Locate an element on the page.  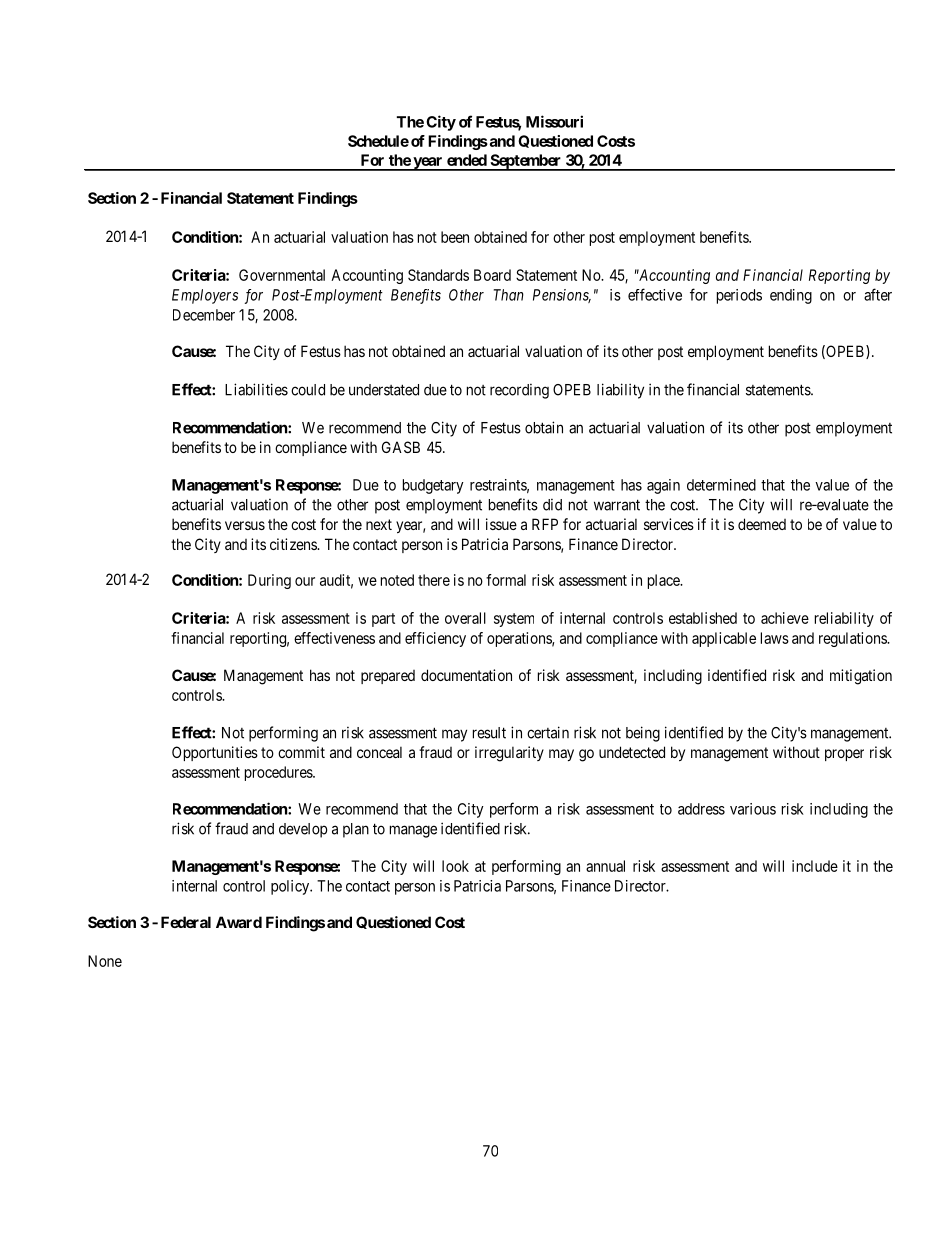
look is located at coordinates (455, 866).
